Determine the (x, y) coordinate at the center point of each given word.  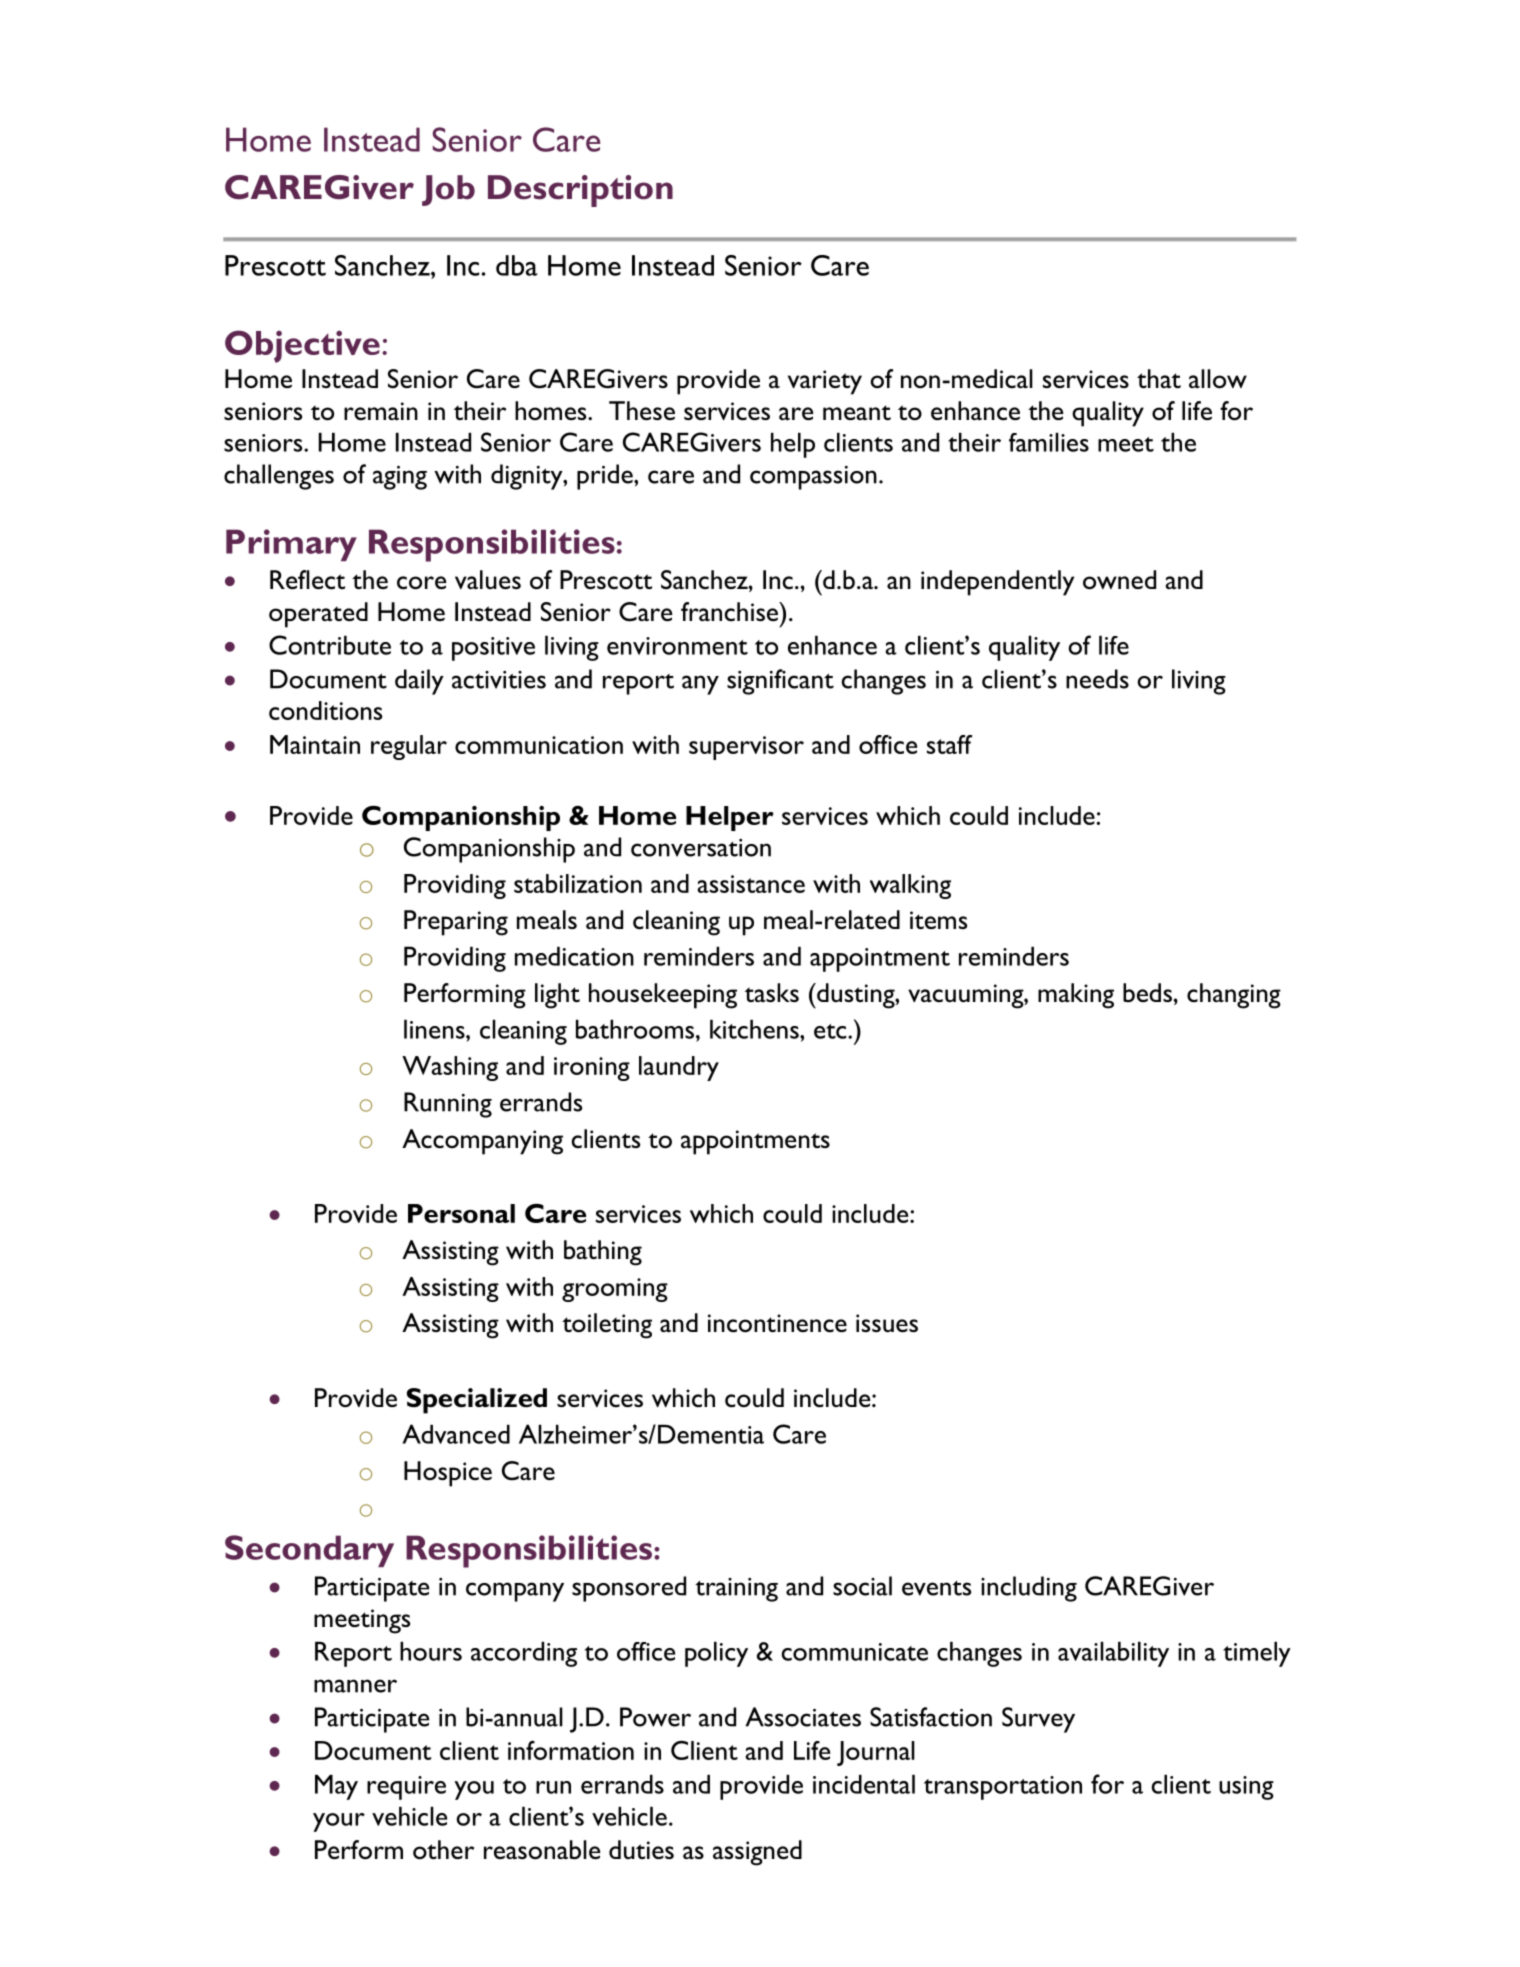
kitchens (755, 1029)
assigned (757, 1853)
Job (448, 190)
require (406, 1788)
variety (825, 382)
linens (435, 1029)
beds (1147, 993)
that (1159, 378)
